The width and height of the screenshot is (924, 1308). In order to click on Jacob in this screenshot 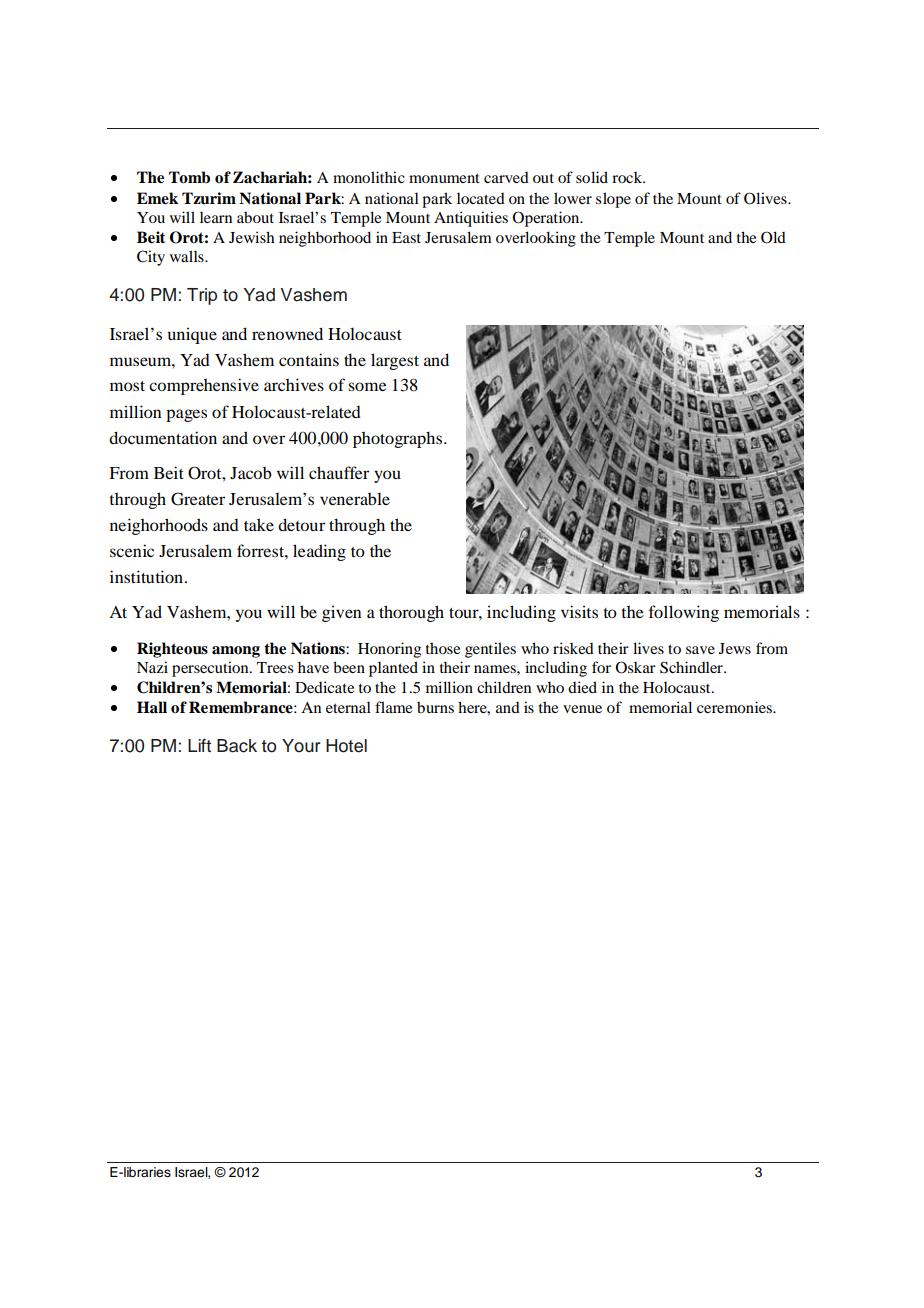, I will do `click(251, 473)`.
